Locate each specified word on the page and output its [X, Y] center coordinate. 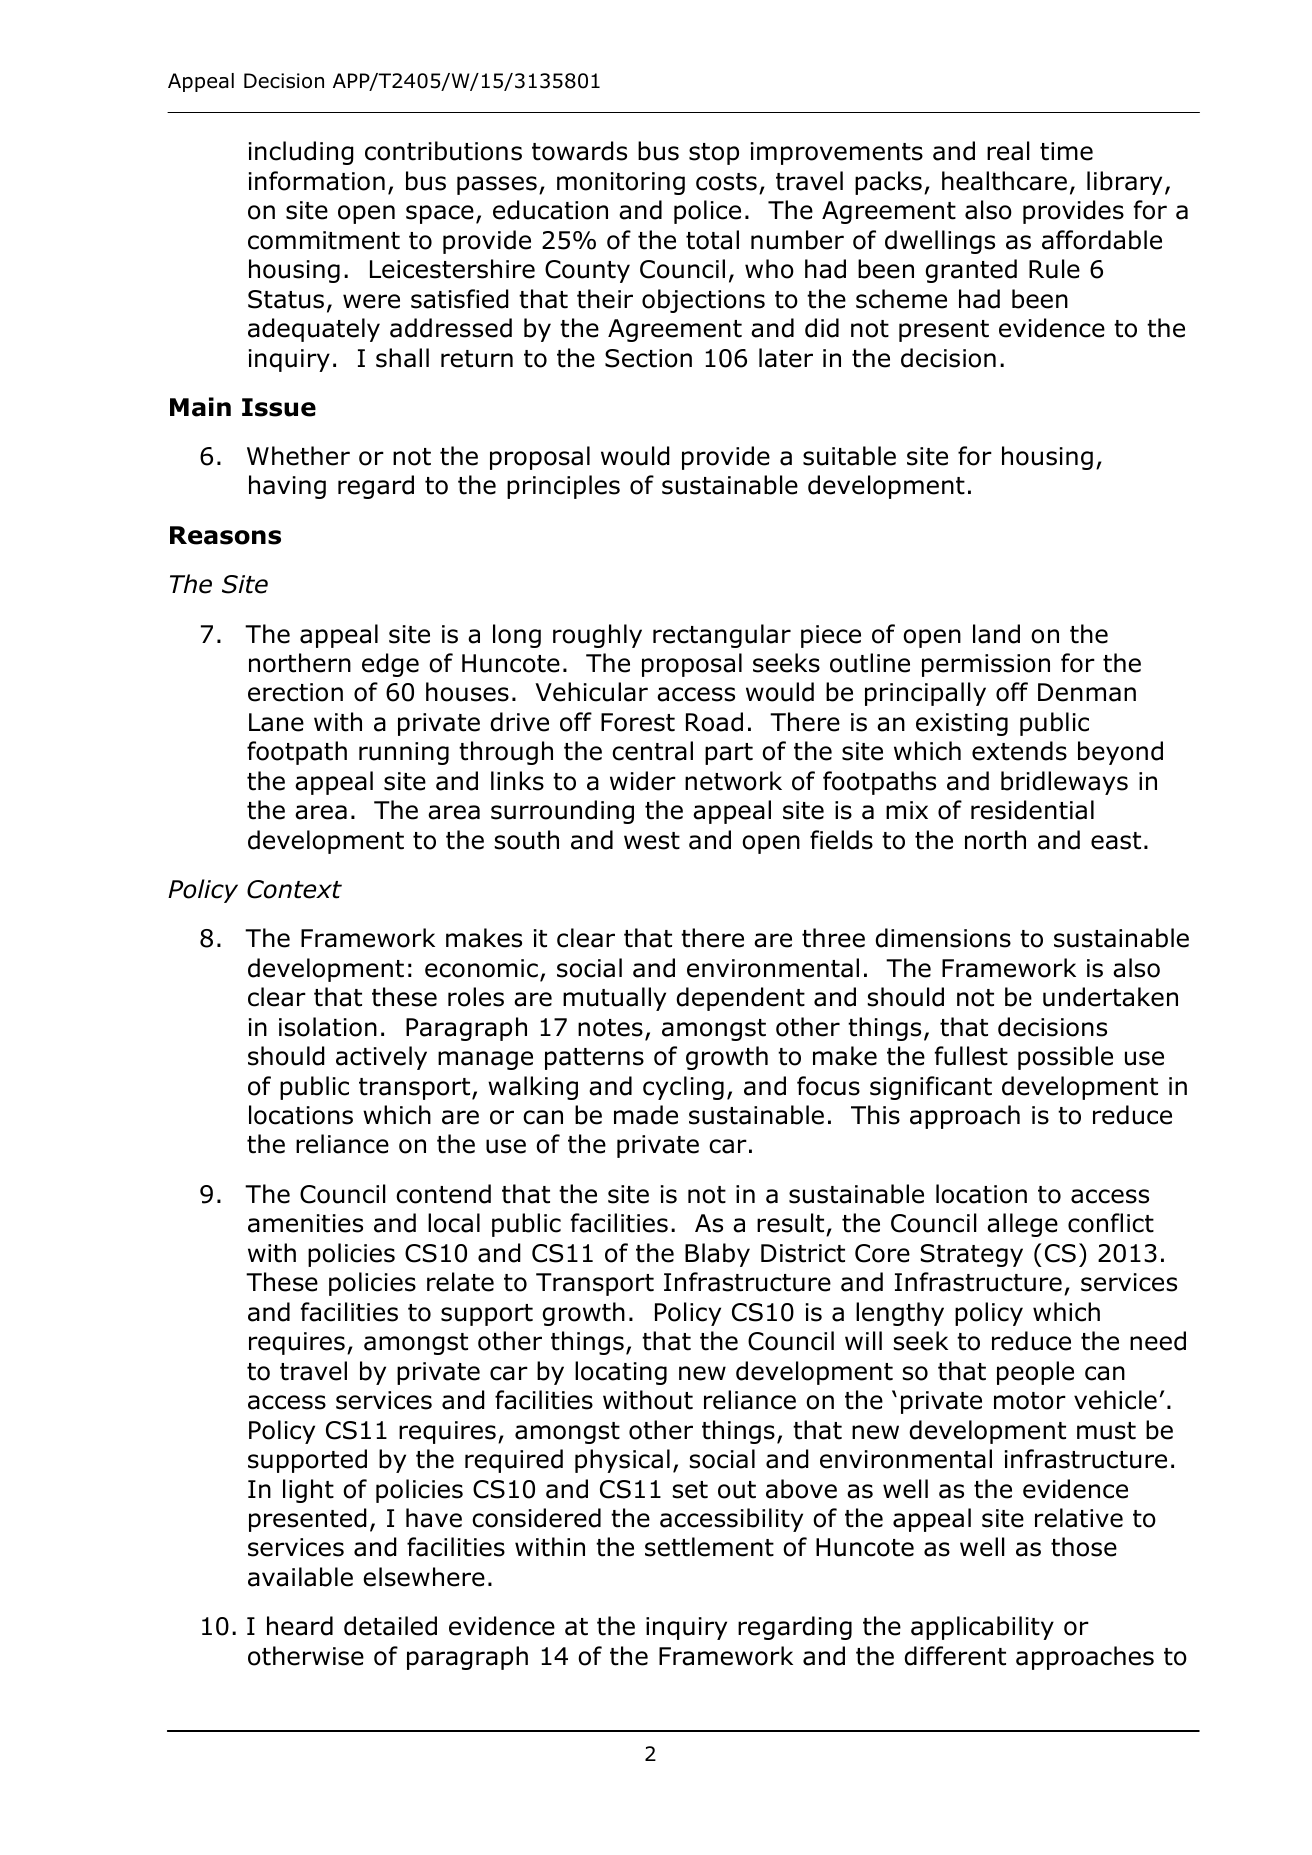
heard [300, 1626]
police [707, 212]
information [317, 181]
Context [294, 889]
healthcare [1004, 181]
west [652, 841]
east [1116, 841]
